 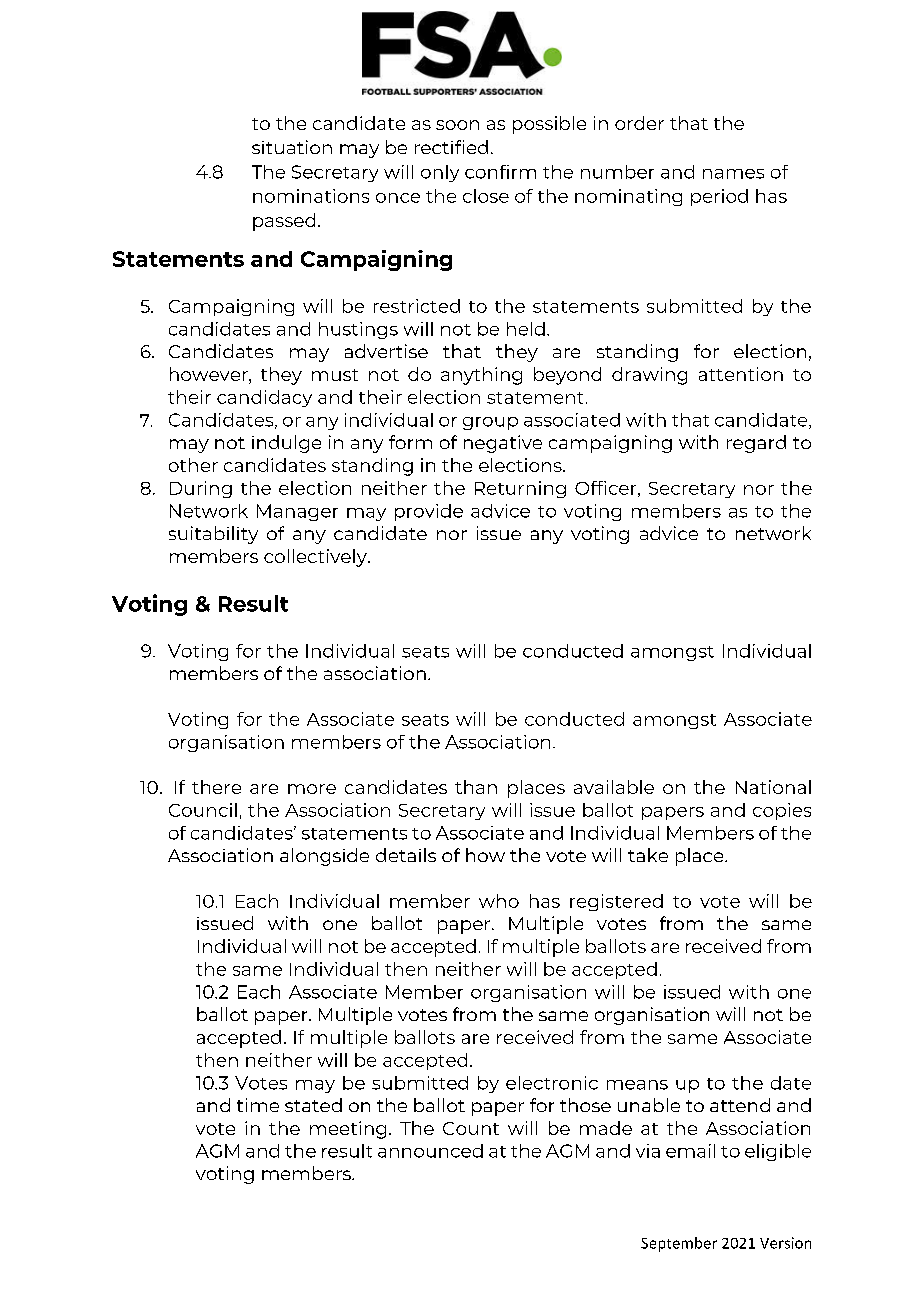 What do you see at coordinates (733, 174) in the image?
I see `names` at bounding box center [733, 174].
